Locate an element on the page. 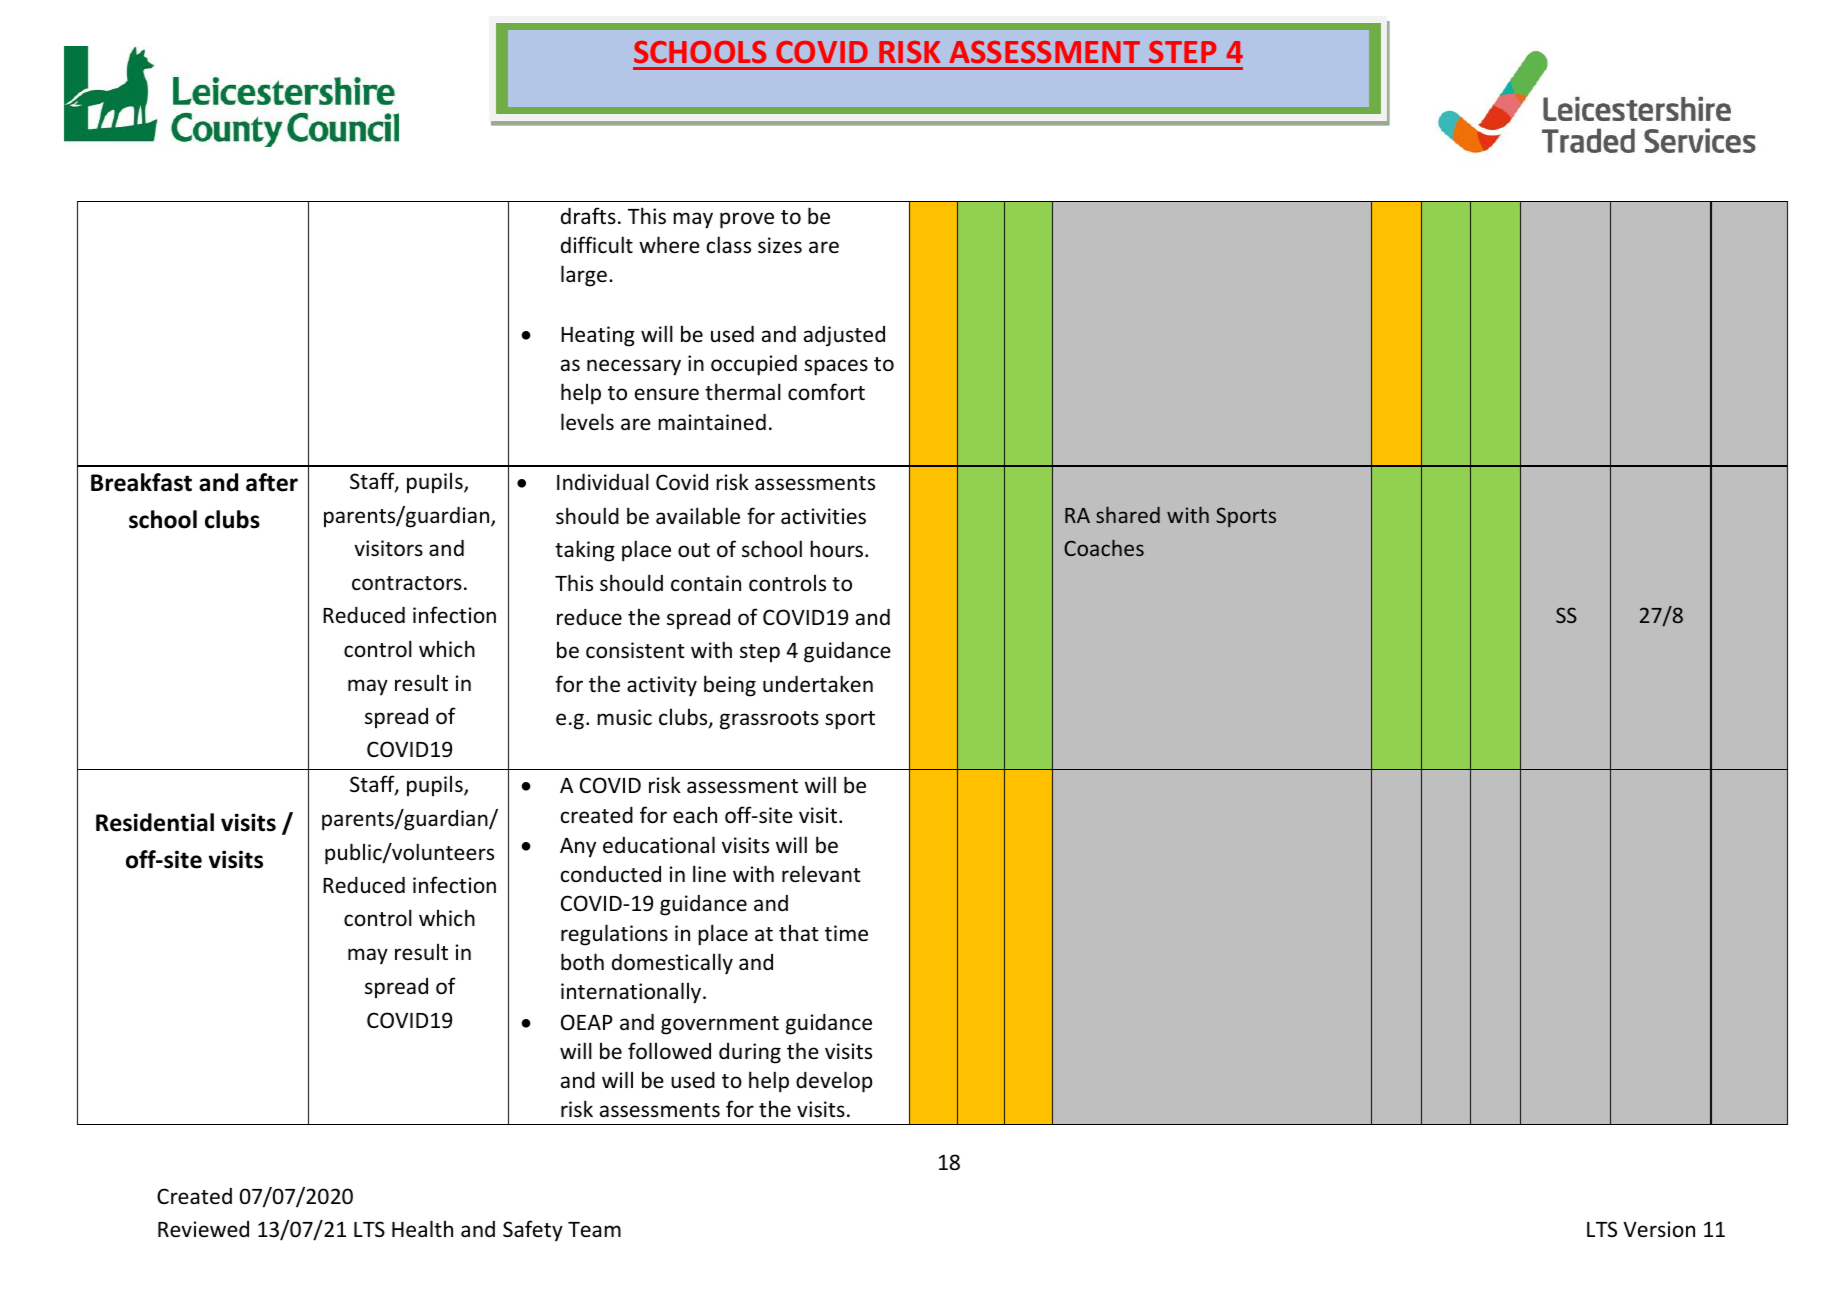  Team is located at coordinates (594, 1229).
